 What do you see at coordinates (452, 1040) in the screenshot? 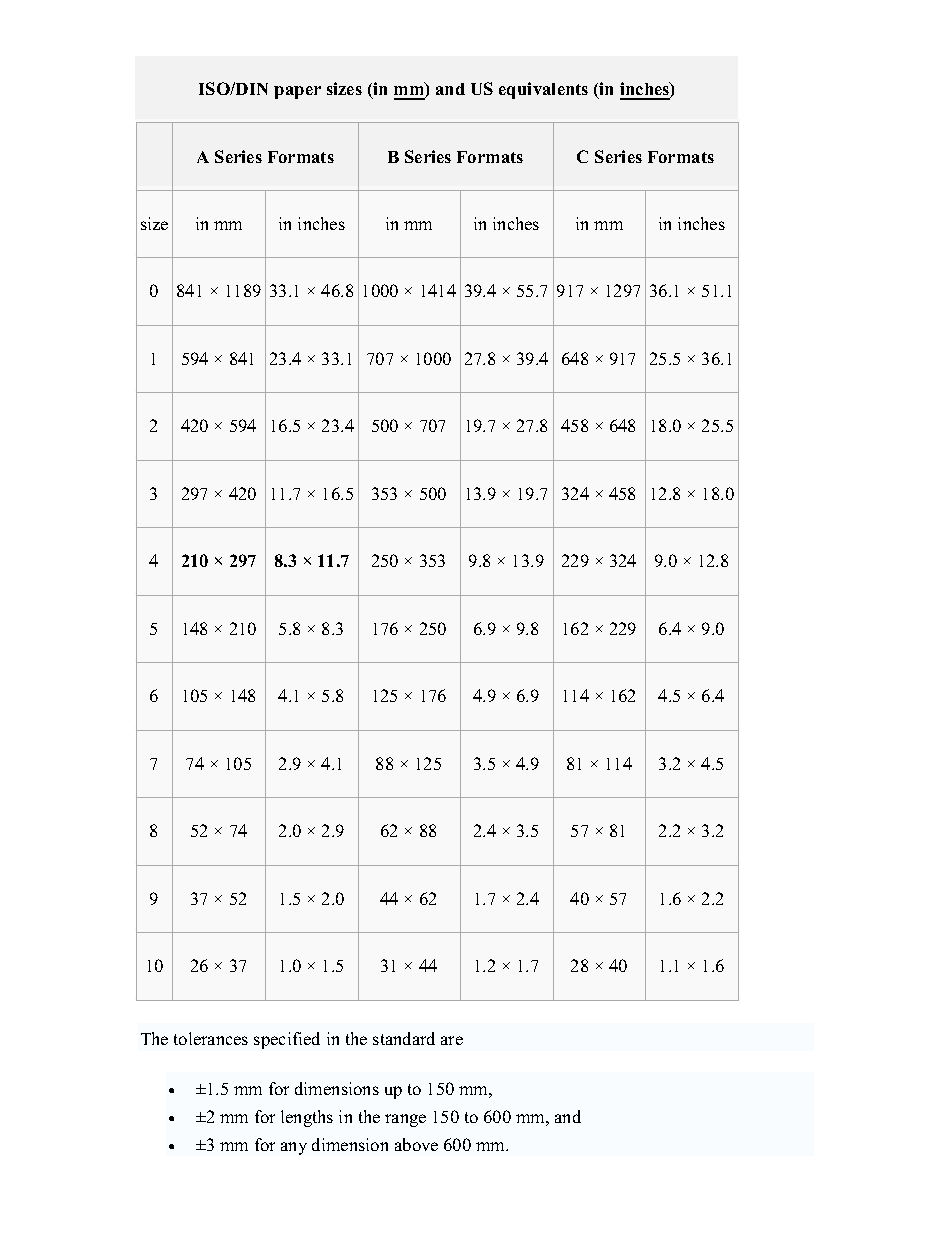
I see `are` at bounding box center [452, 1040].
